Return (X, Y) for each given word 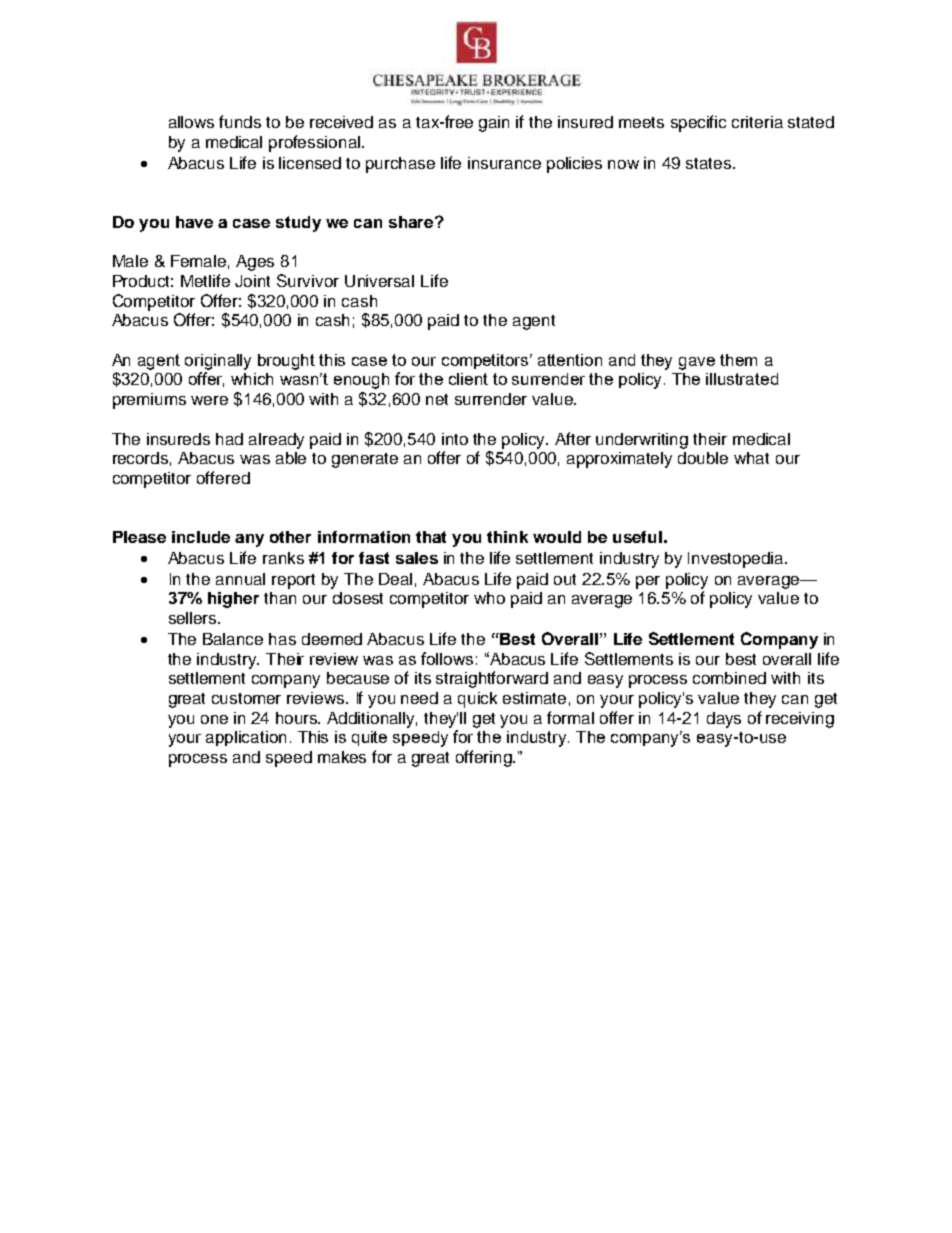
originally (218, 362)
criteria (757, 122)
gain (494, 124)
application (246, 738)
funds (240, 121)
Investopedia (737, 560)
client (468, 379)
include (201, 537)
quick (477, 700)
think (507, 537)
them (738, 360)
